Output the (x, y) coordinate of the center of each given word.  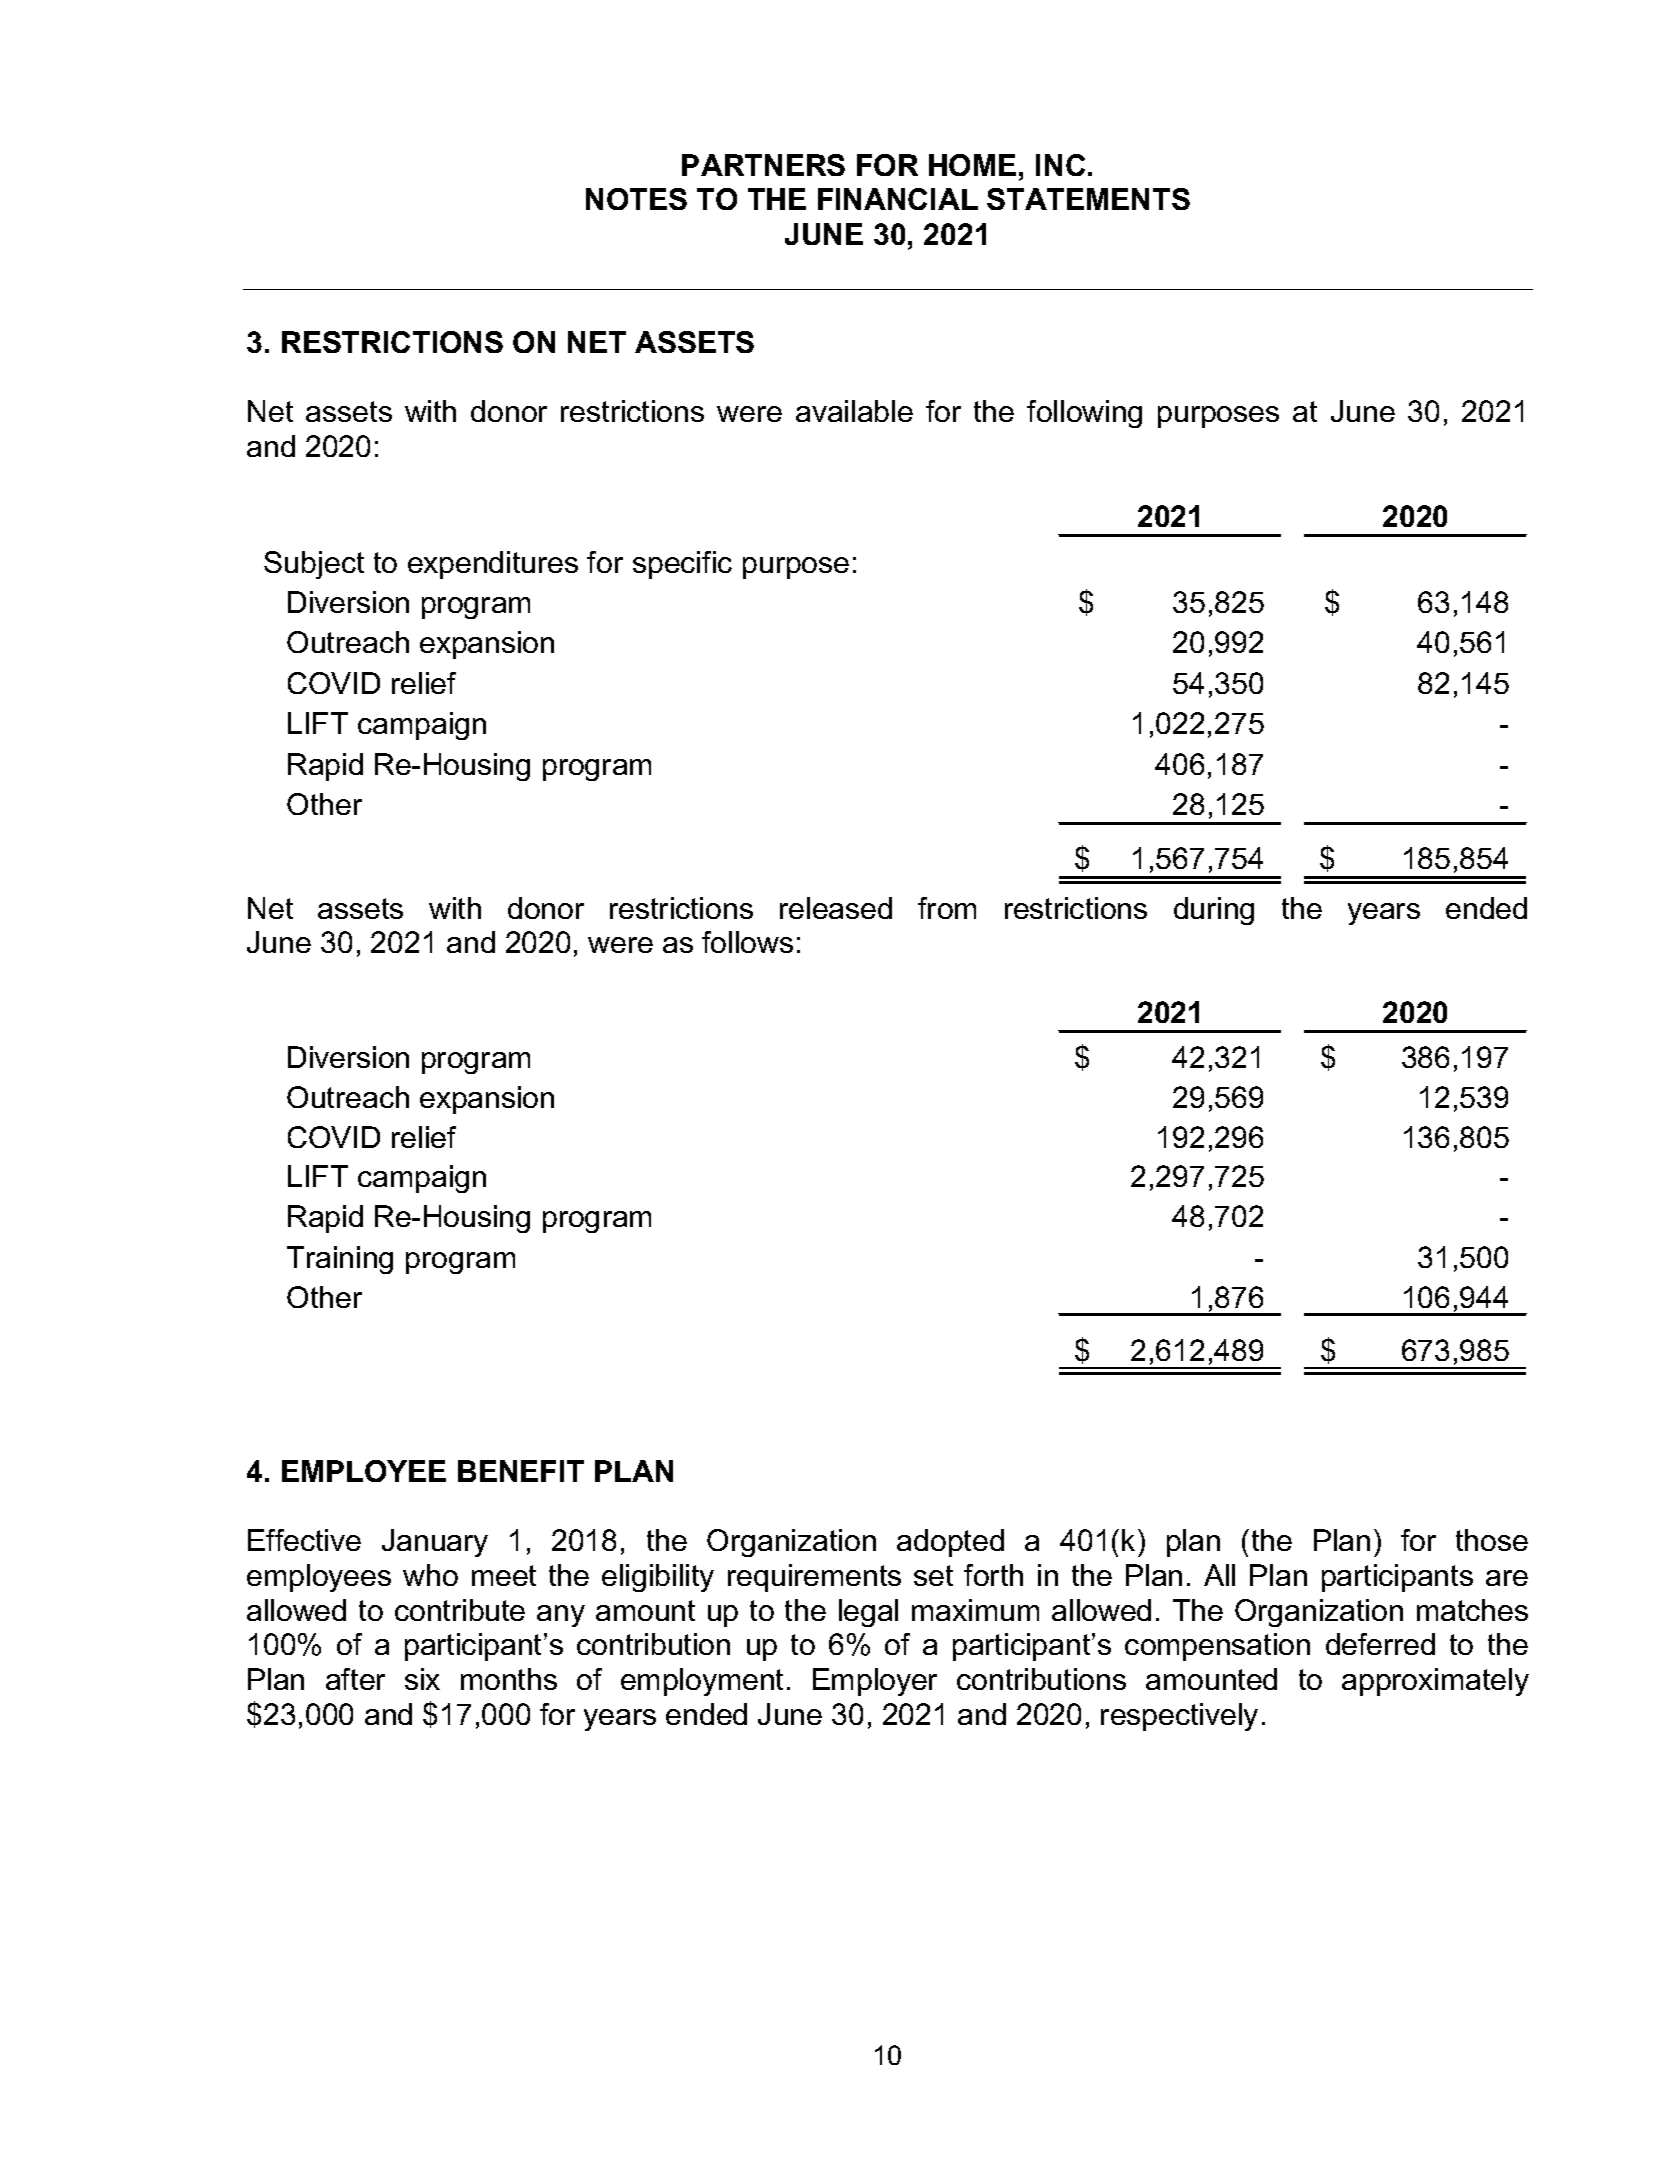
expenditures (493, 565)
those (1492, 1540)
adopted (950, 1543)
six (422, 1679)
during (1214, 911)
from (947, 908)
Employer (875, 1682)
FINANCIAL (898, 199)
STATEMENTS (1088, 199)
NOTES (636, 199)
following (1084, 414)
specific (682, 565)
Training (340, 1260)
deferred (1380, 1644)
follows (747, 942)
